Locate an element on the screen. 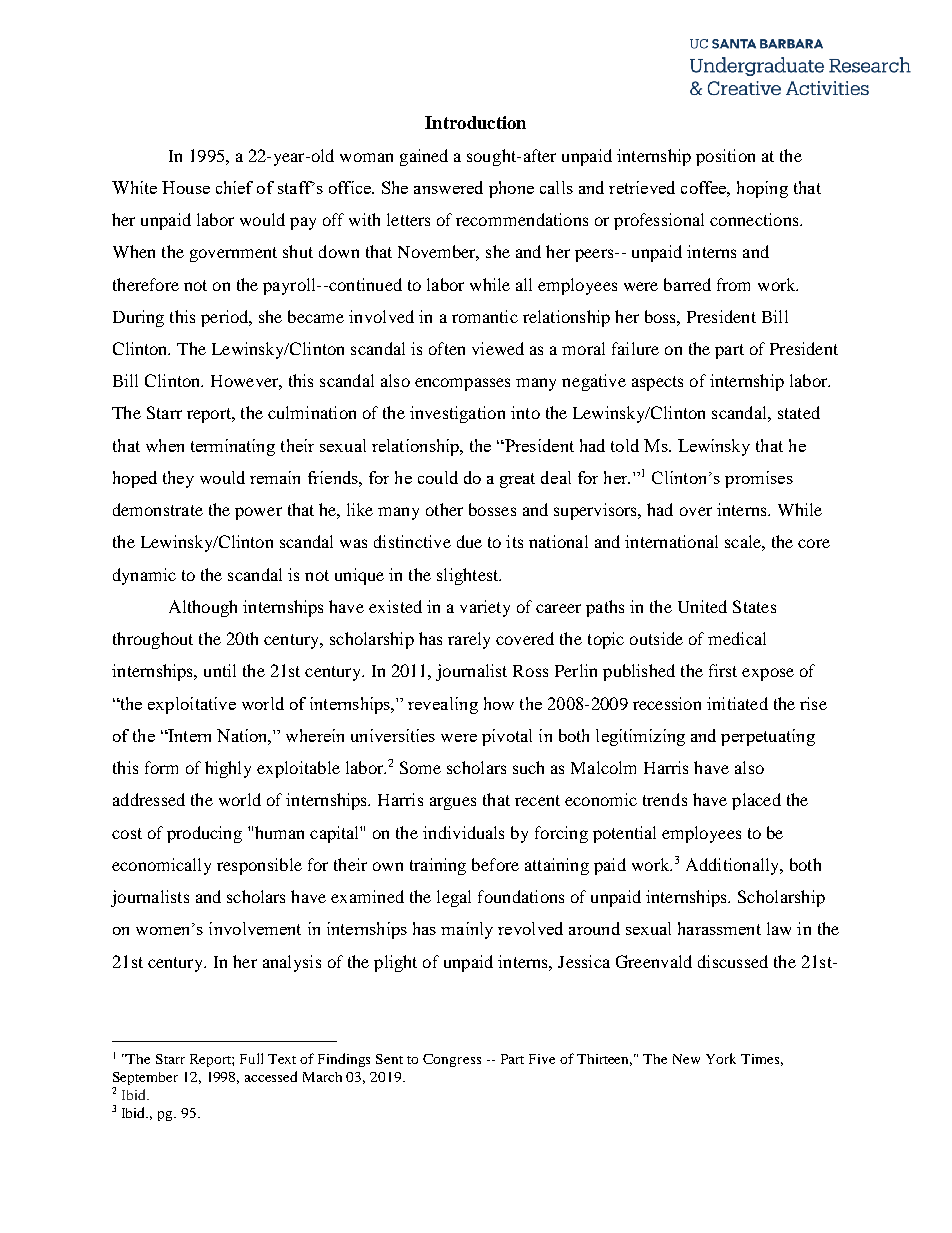 The image size is (952, 1233). Full is located at coordinates (251, 1058).
